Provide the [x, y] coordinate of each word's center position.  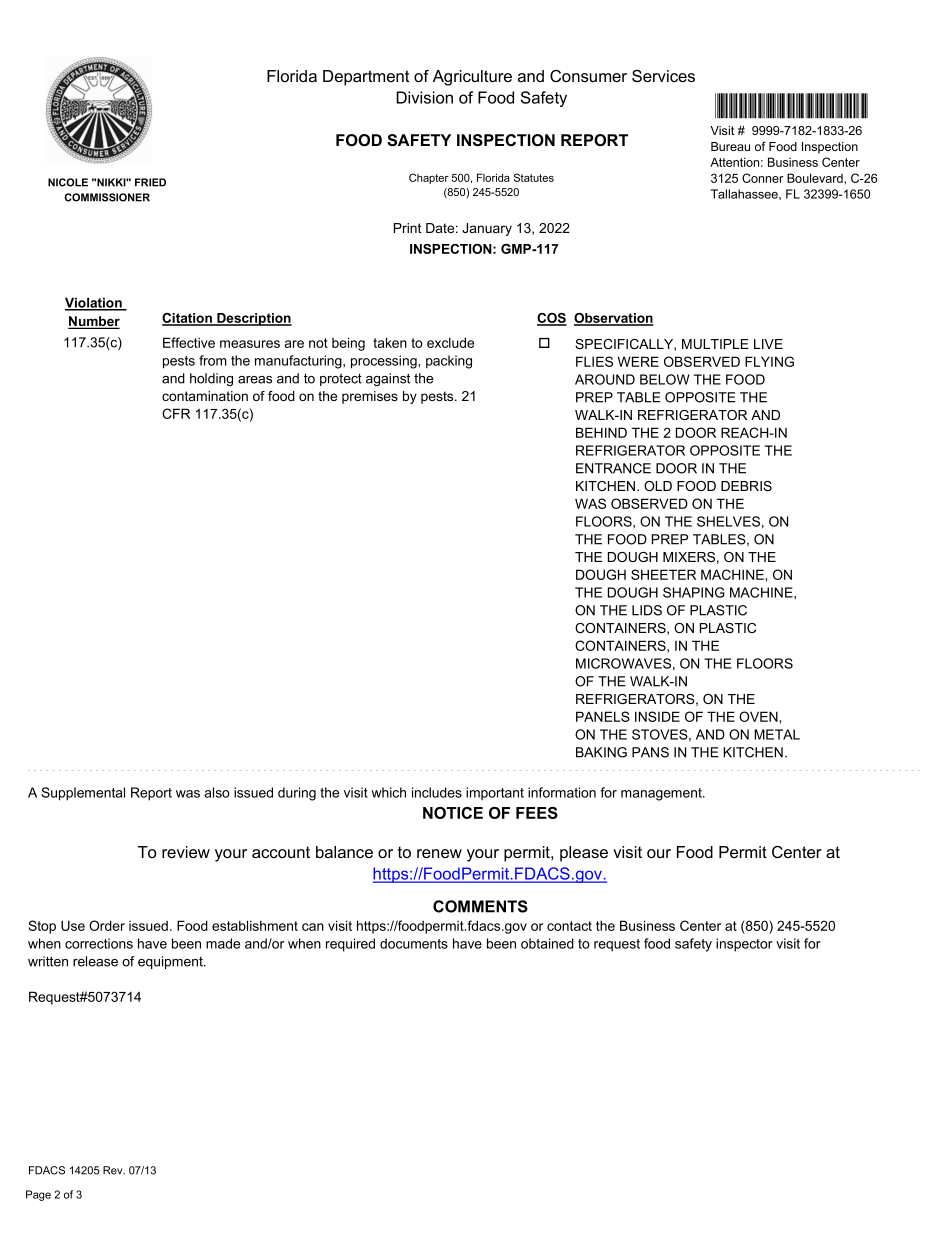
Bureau [730, 146]
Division [424, 97]
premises [370, 397]
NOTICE [453, 813]
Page [38, 1195]
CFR [176, 413]
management [662, 794]
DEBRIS [746, 486]
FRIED [150, 182]
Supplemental [83, 794]
